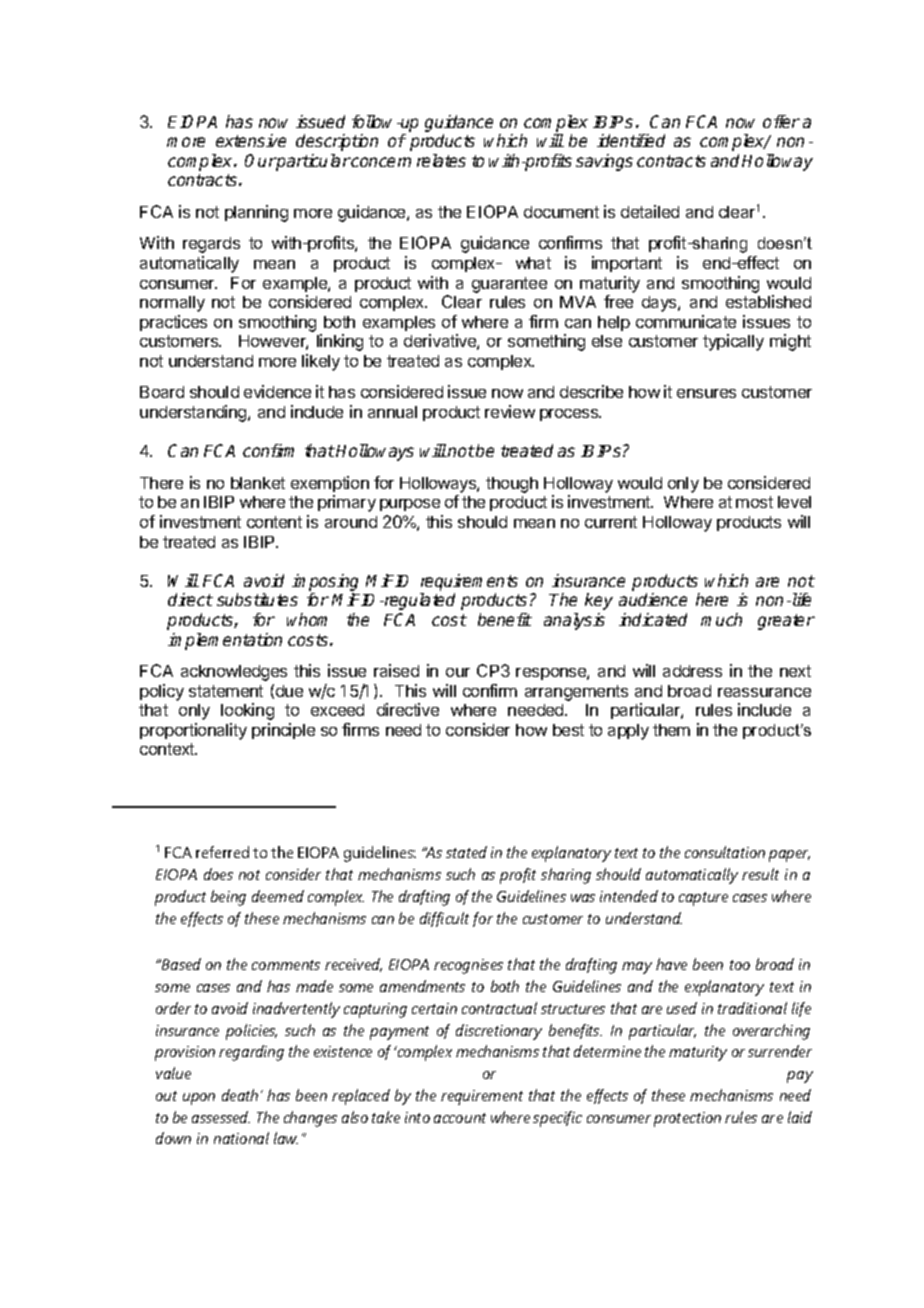  I want to click on offer, so click(781, 121).
